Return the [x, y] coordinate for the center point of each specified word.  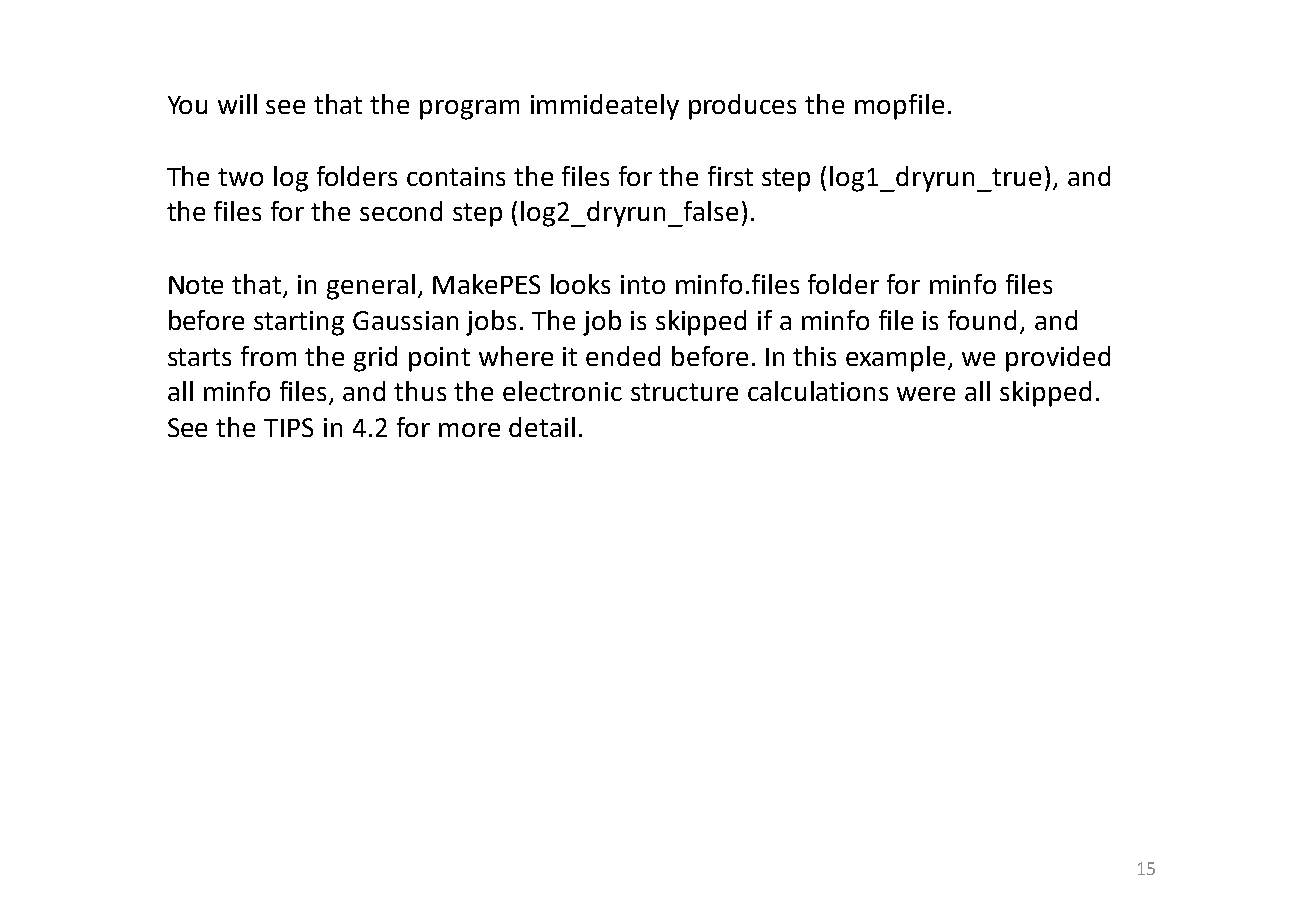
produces [742, 107]
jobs [491, 323]
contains [456, 176]
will [237, 104]
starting [299, 323]
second [401, 211]
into [643, 284]
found [982, 320]
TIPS [288, 427]
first [730, 176]
